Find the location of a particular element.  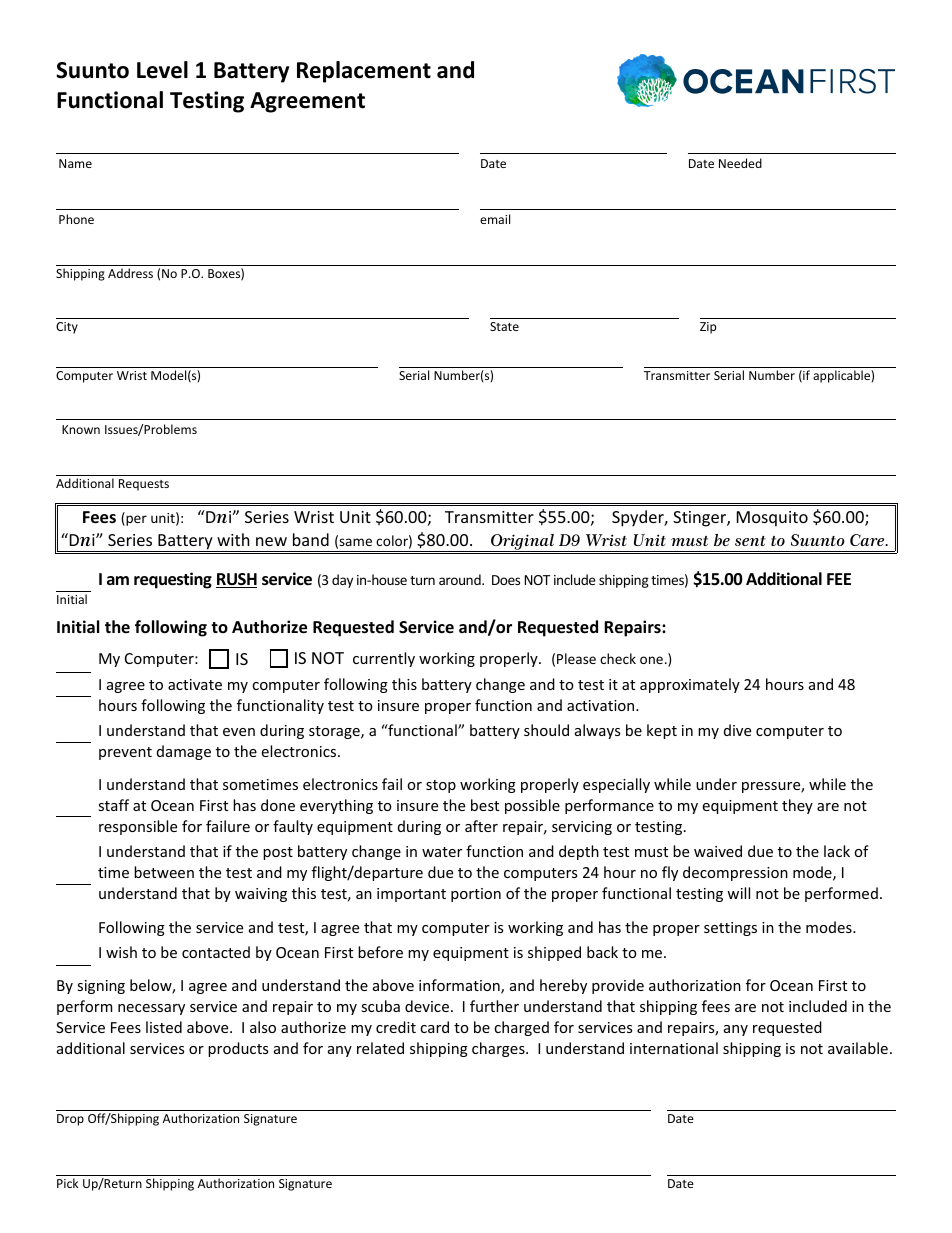

Mosquito is located at coordinates (772, 519).
